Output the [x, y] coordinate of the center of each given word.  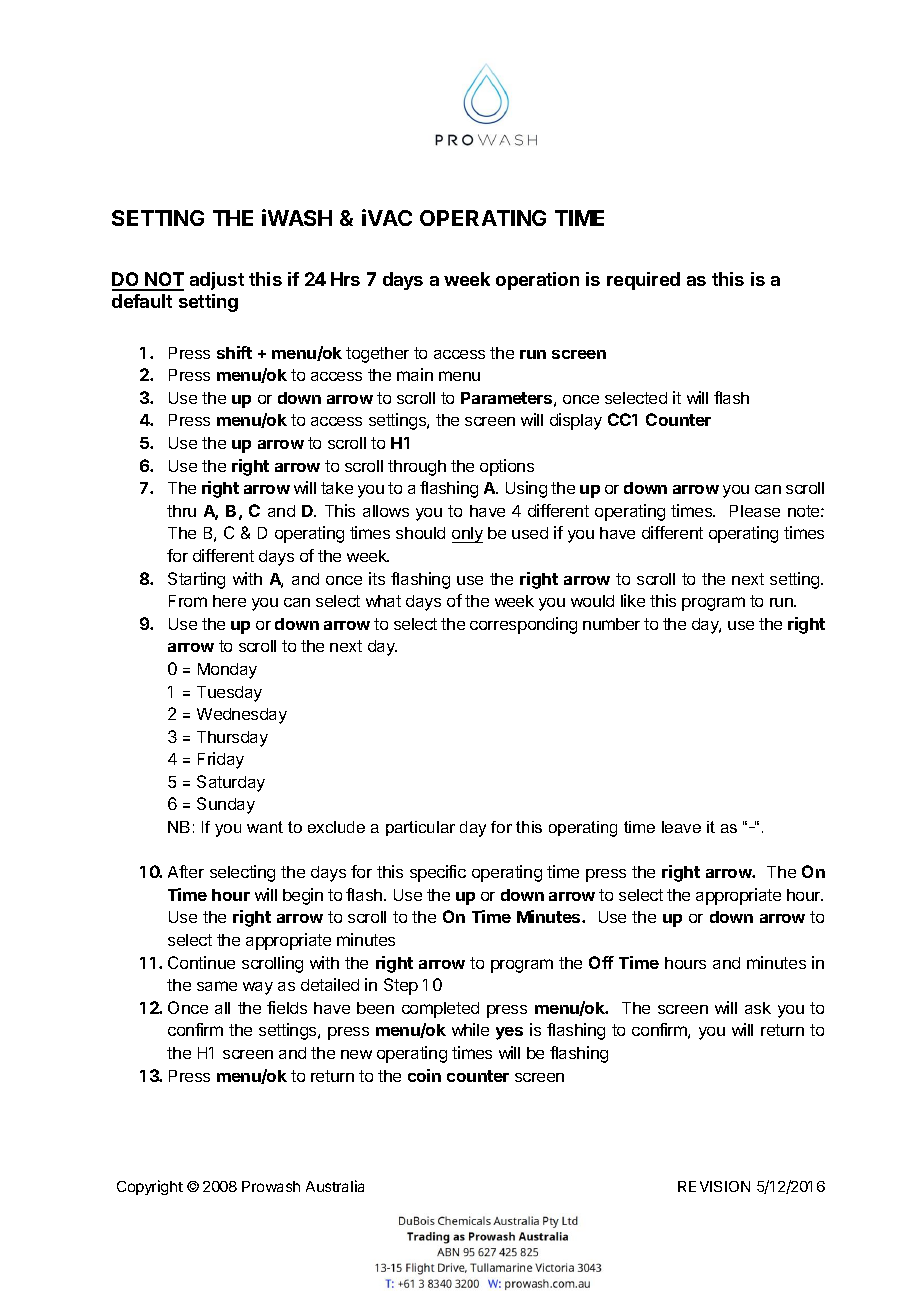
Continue [201, 962]
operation [537, 281]
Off [601, 962]
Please [755, 511]
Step [401, 986]
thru [181, 511]
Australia [335, 1186]
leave [681, 827]
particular [420, 828]
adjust [217, 281]
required [643, 281]
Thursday [232, 739]
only [467, 535]
